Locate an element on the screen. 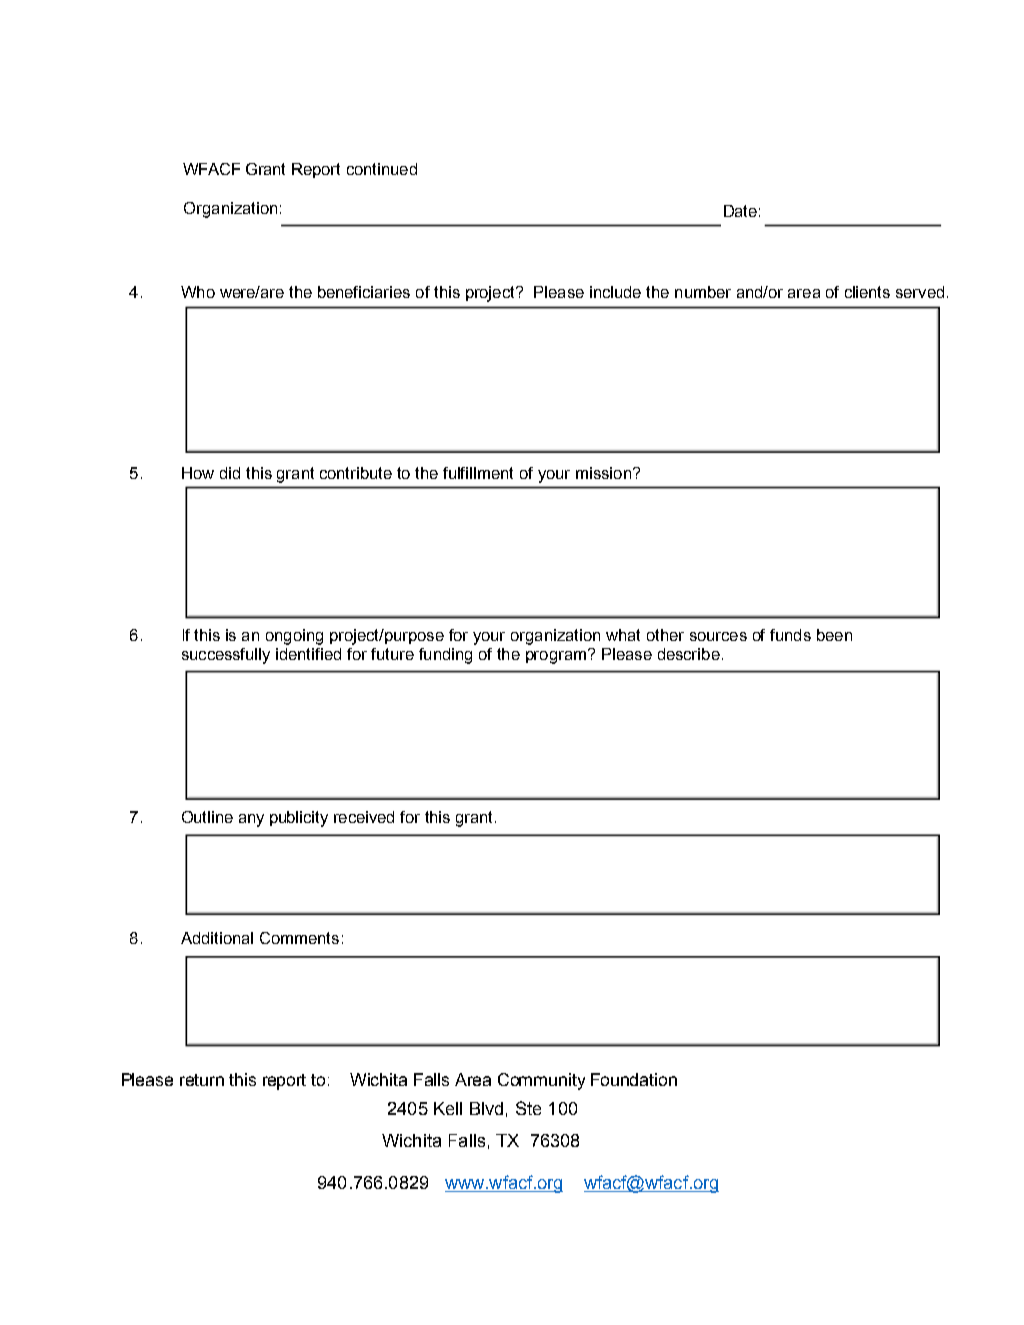  been is located at coordinates (834, 635).
